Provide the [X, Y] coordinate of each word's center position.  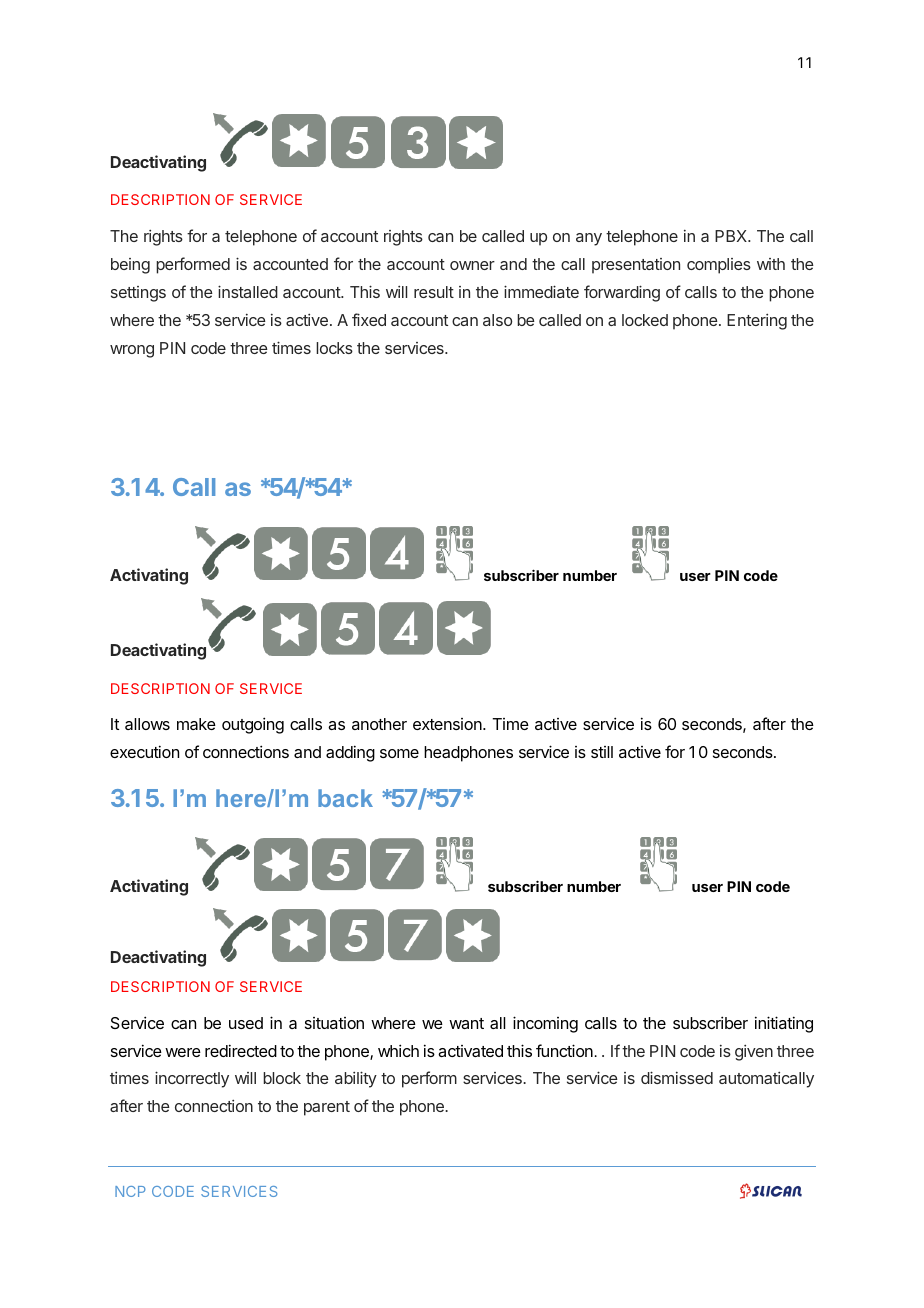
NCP [130, 1191]
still [602, 752]
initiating [784, 1024]
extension [448, 724]
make [196, 724]
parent [327, 1108]
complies [719, 266]
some [399, 753]
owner [472, 265]
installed [248, 291]
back [345, 798]
